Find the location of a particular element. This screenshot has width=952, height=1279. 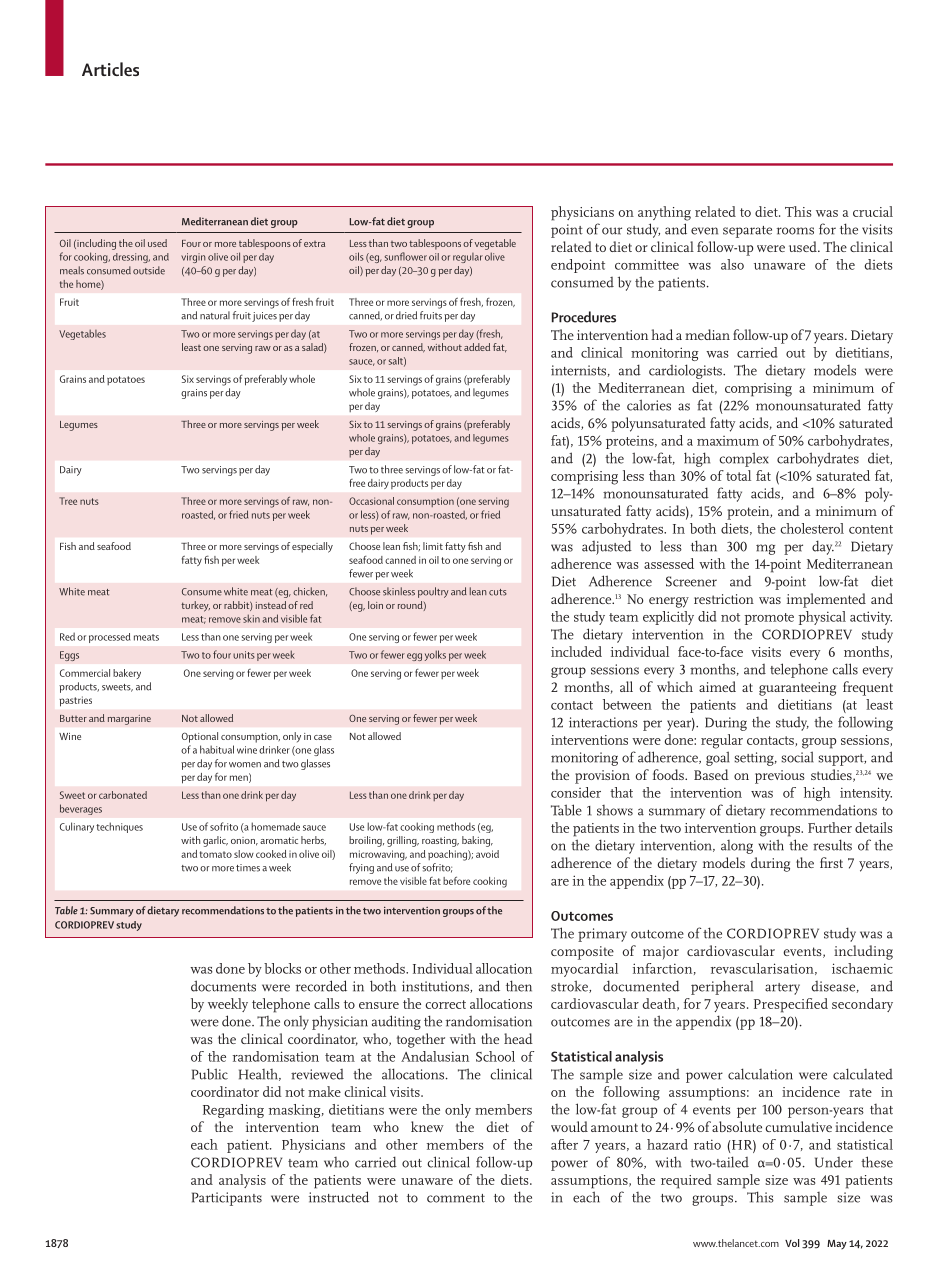

comment is located at coordinates (456, 1198).
